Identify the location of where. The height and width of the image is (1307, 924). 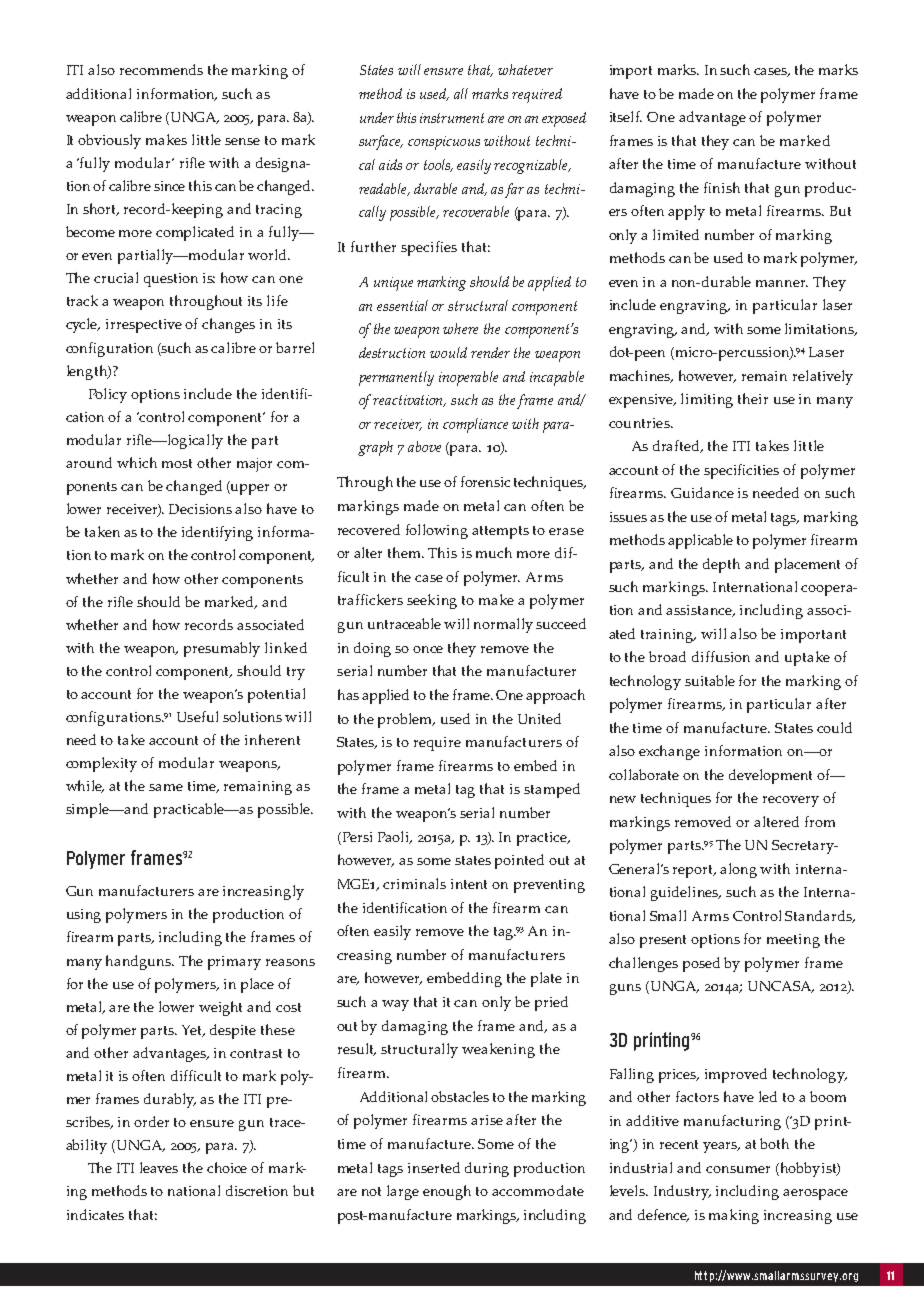
(460, 328).
